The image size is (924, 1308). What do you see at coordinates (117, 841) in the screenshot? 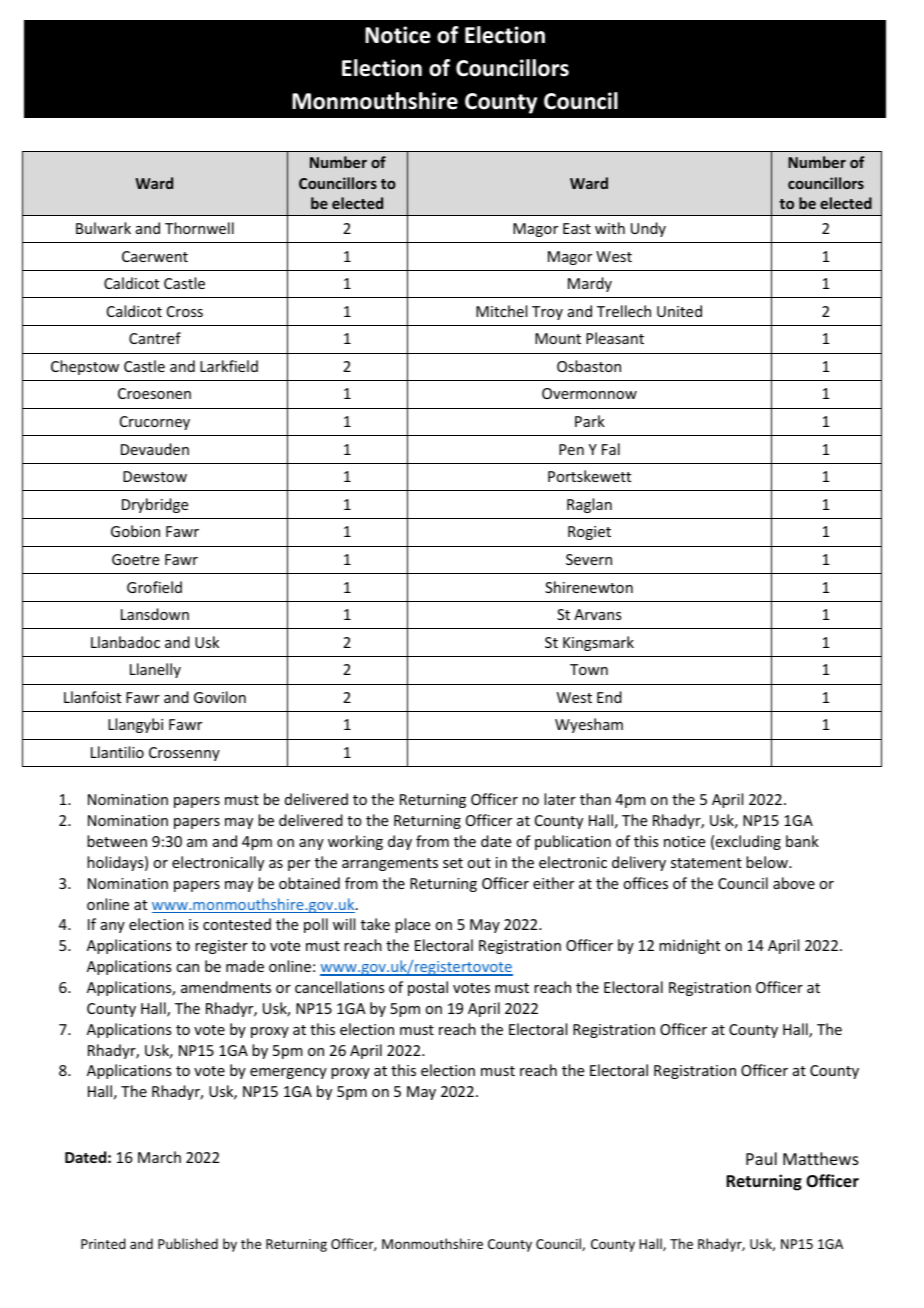
I see `between` at bounding box center [117, 841].
